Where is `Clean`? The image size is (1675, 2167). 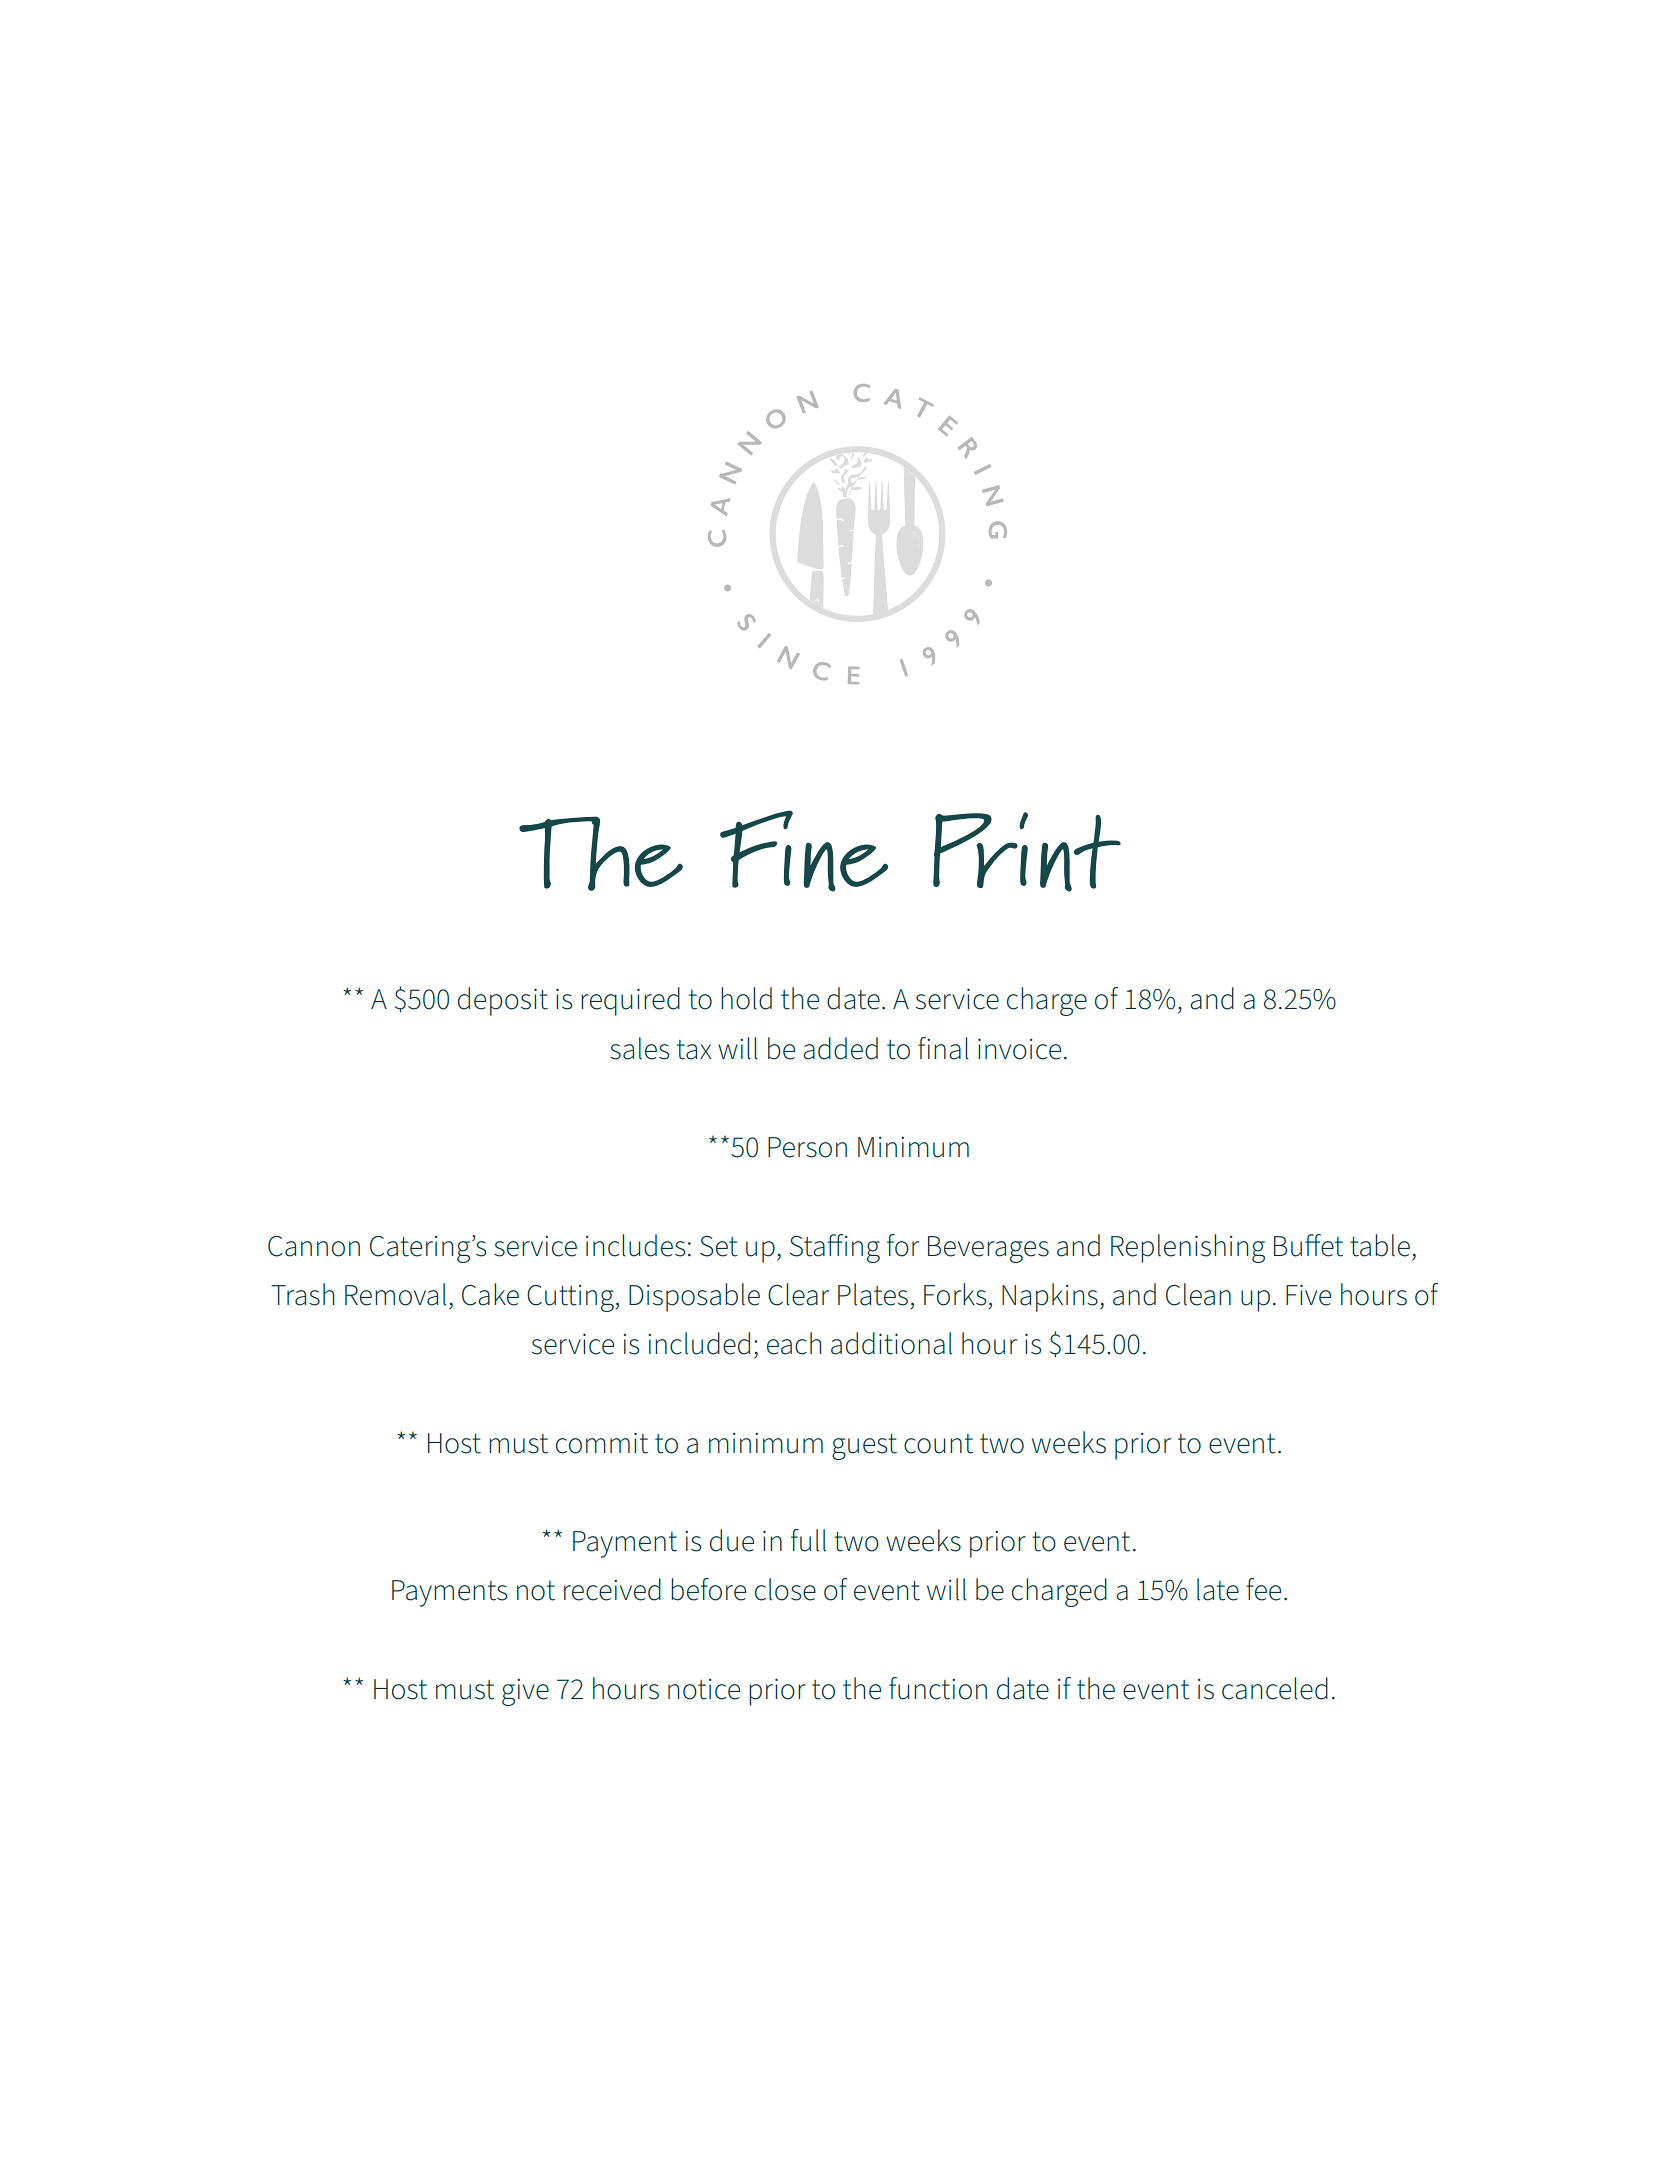 Clean is located at coordinates (1198, 1294).
